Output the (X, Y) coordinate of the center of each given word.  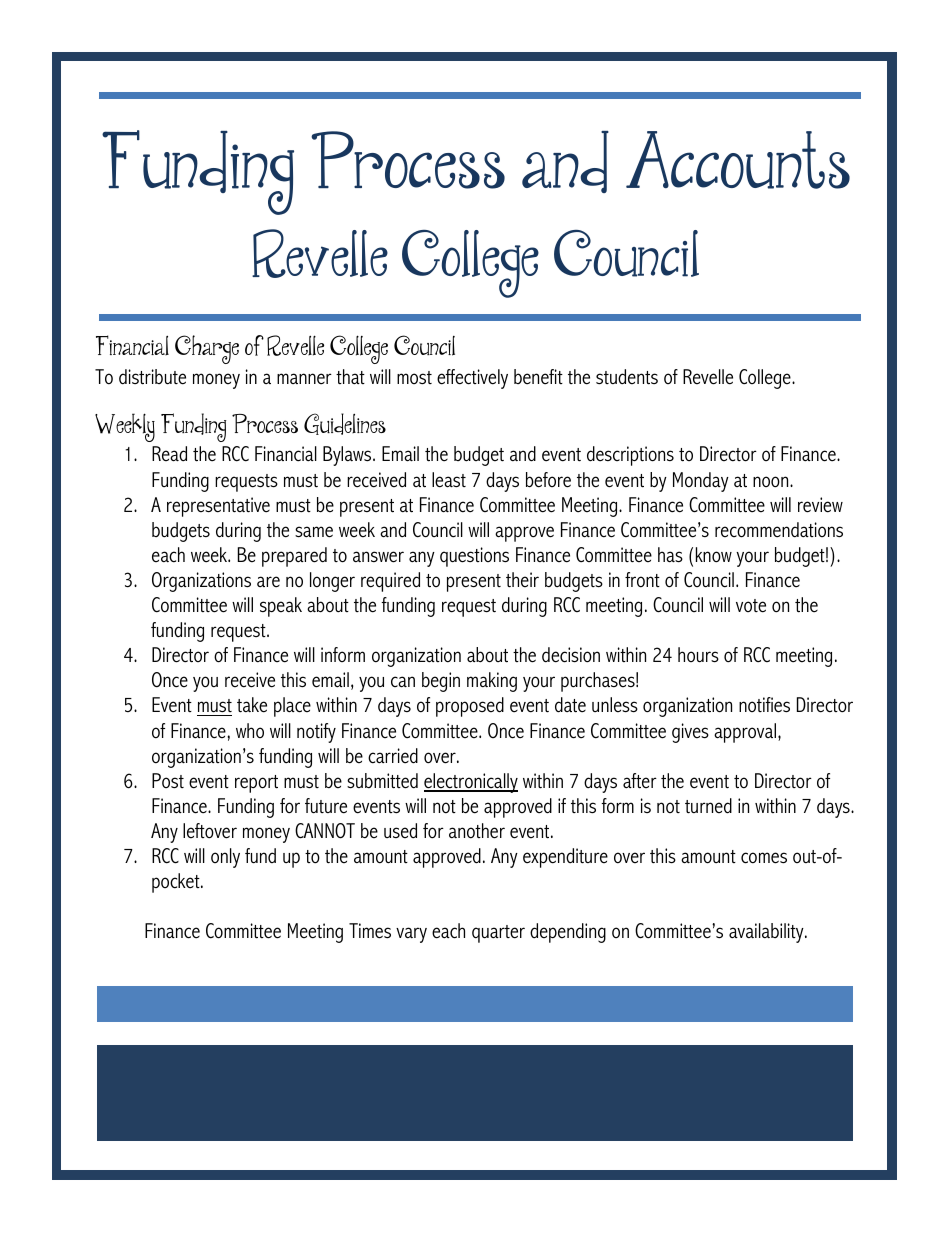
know (714, 555)
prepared (294, 557)
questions (474, 557)
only (225, 858)
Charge (207, 349)
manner (304, 379)
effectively (472, 379)
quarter (498, 934)
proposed (470, 707)
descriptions (630, 456)
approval (746, 733)
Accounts (738, 160)
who (250, 730)
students (627, 377)
